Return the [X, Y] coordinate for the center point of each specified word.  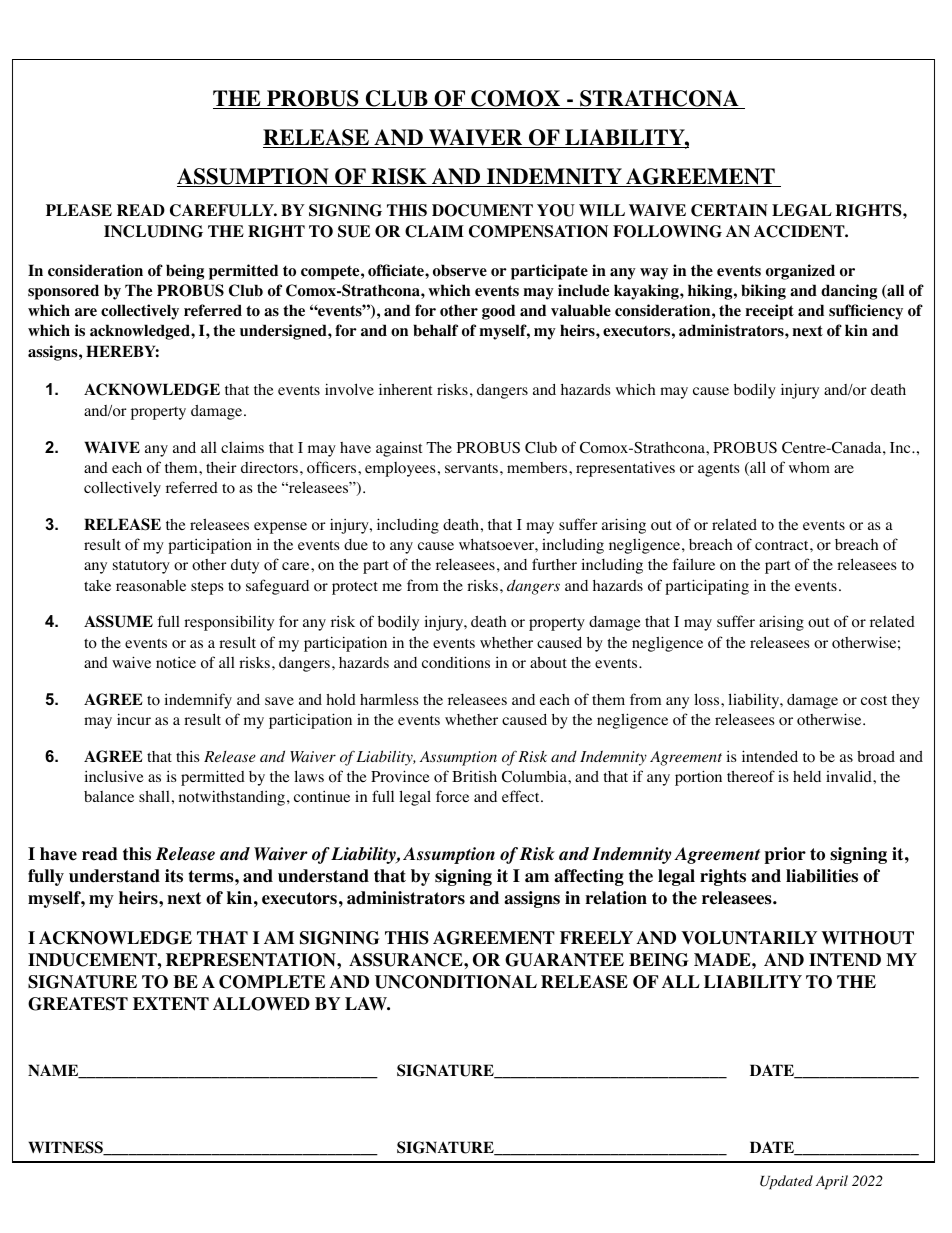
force [452, 796]
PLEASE [79, 210]
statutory [141, 567]
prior [785, 855]
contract [783, 545]
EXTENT [171, 1004]
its [174, 876]
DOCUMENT [482, 210]
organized [800, 272]
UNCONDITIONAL [456, 982]
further [554, 564]
